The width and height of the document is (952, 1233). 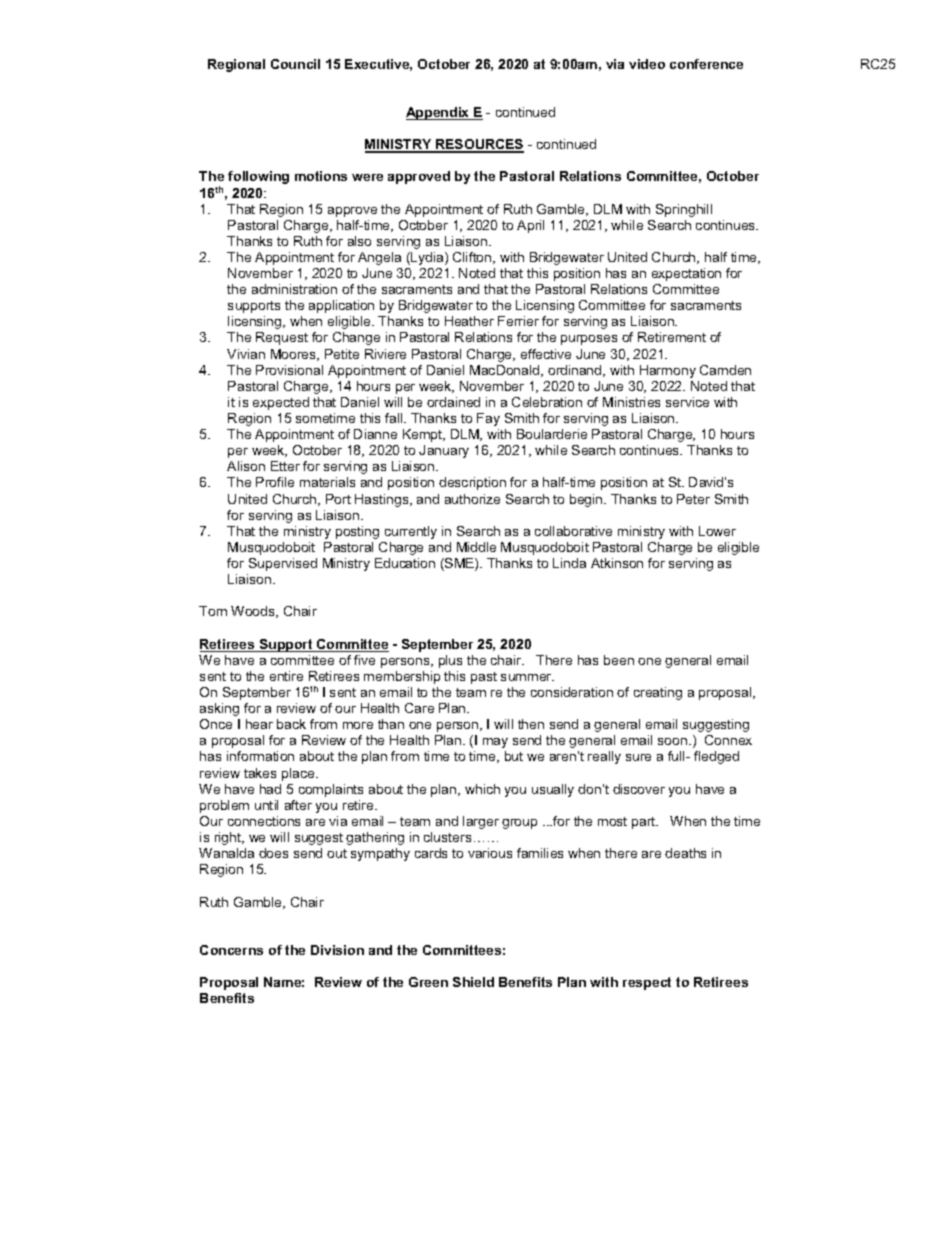 I want to click on Appendix, so click(x=439, y=113).
